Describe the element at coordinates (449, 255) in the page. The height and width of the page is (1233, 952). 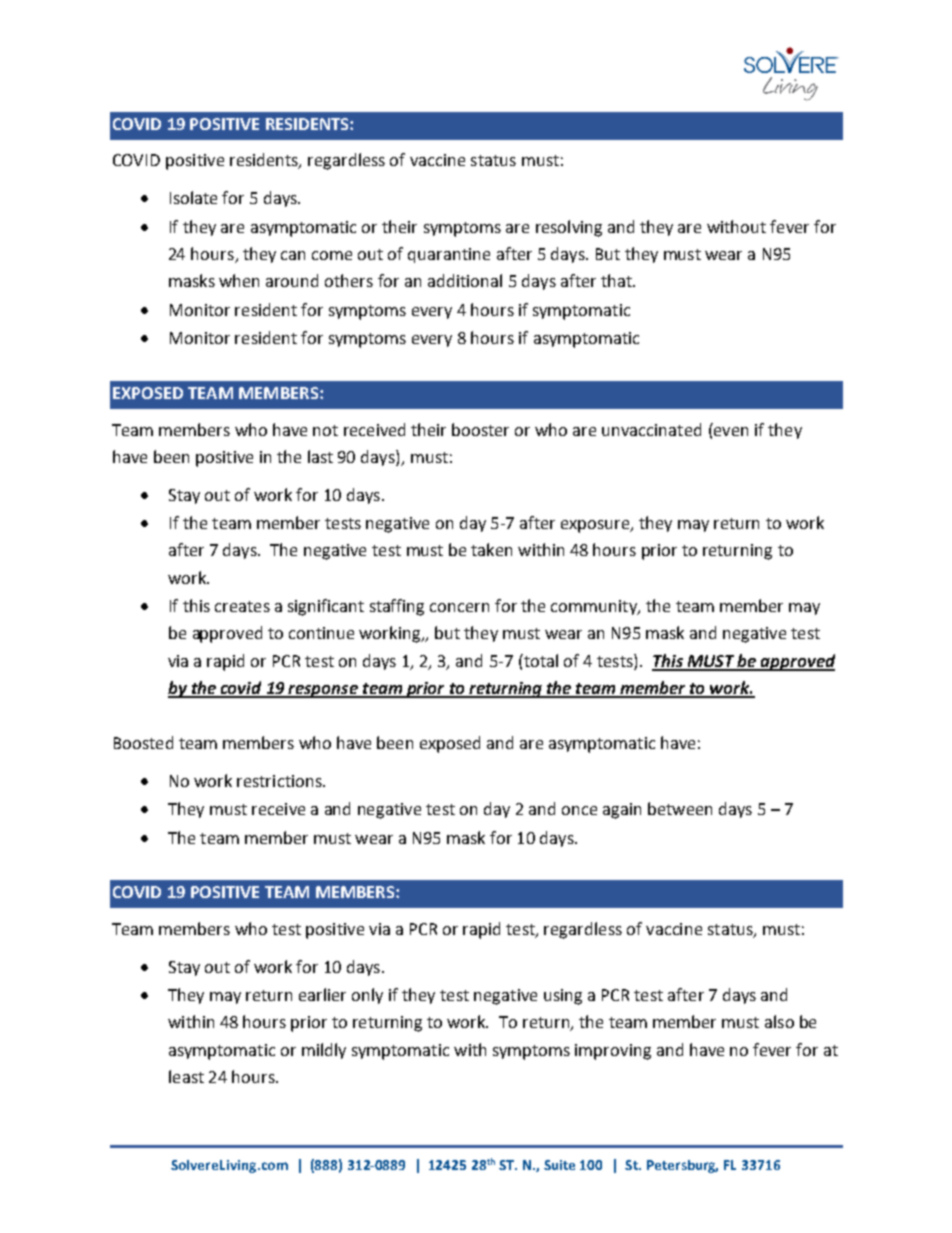
I see `quarantine` at that location.
